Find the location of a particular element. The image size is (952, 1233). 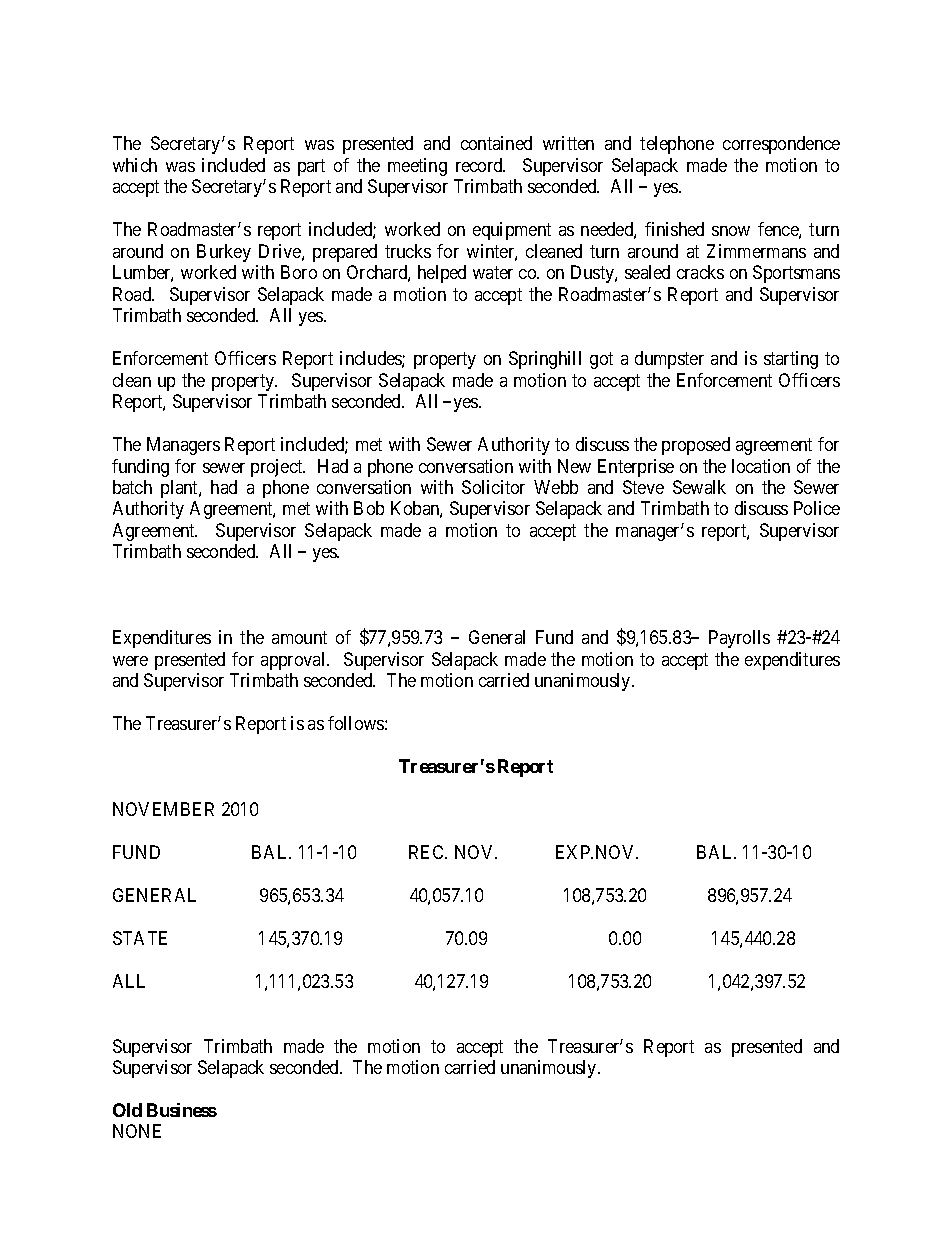

which is located at coordinates (135, 165).
